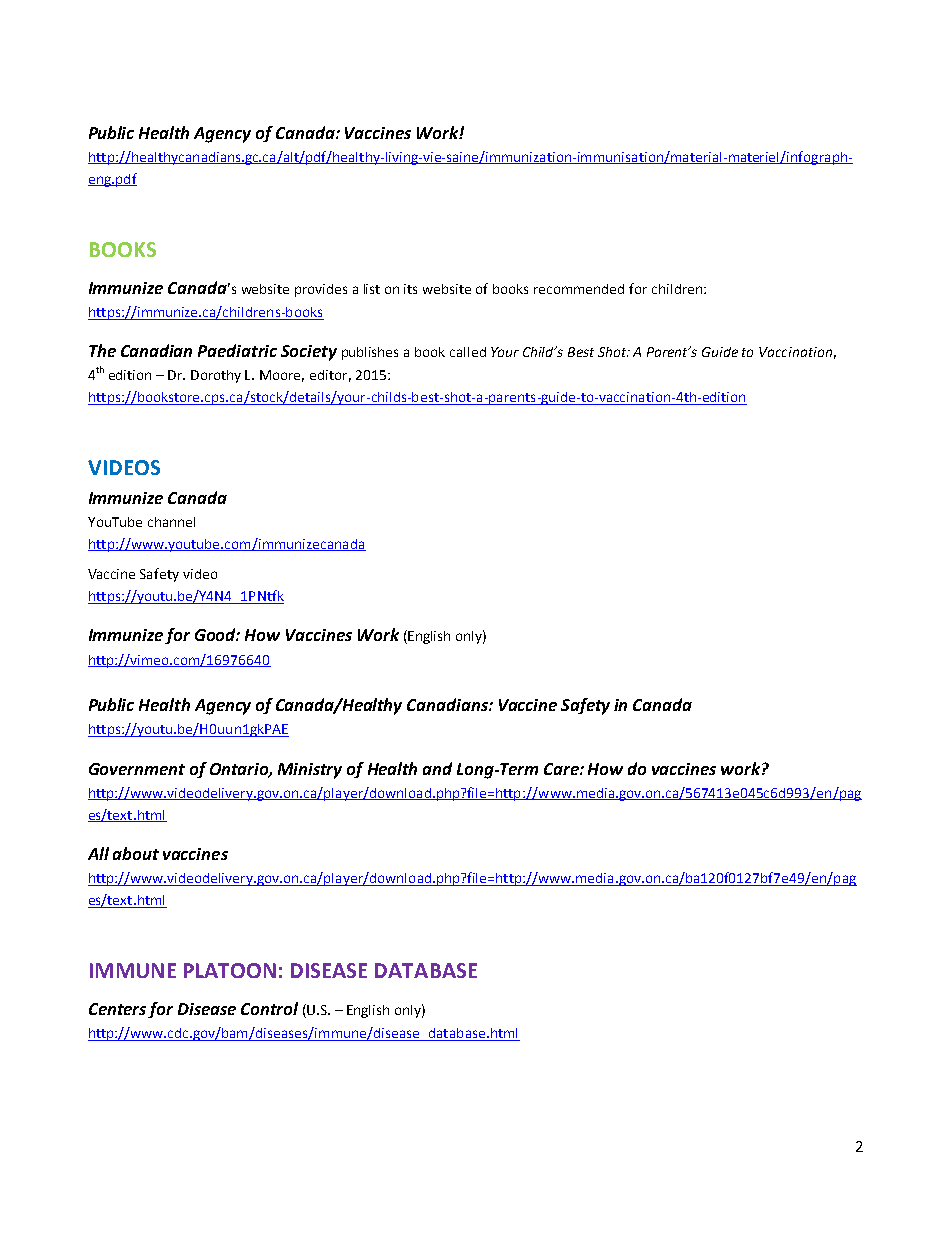 Image resolution: width=952 pixels, height=1233 pixels. What do you see at coordinates (117, 1009) in the screenshot?
I see `Centers` at bounding box center [117, 1009].
